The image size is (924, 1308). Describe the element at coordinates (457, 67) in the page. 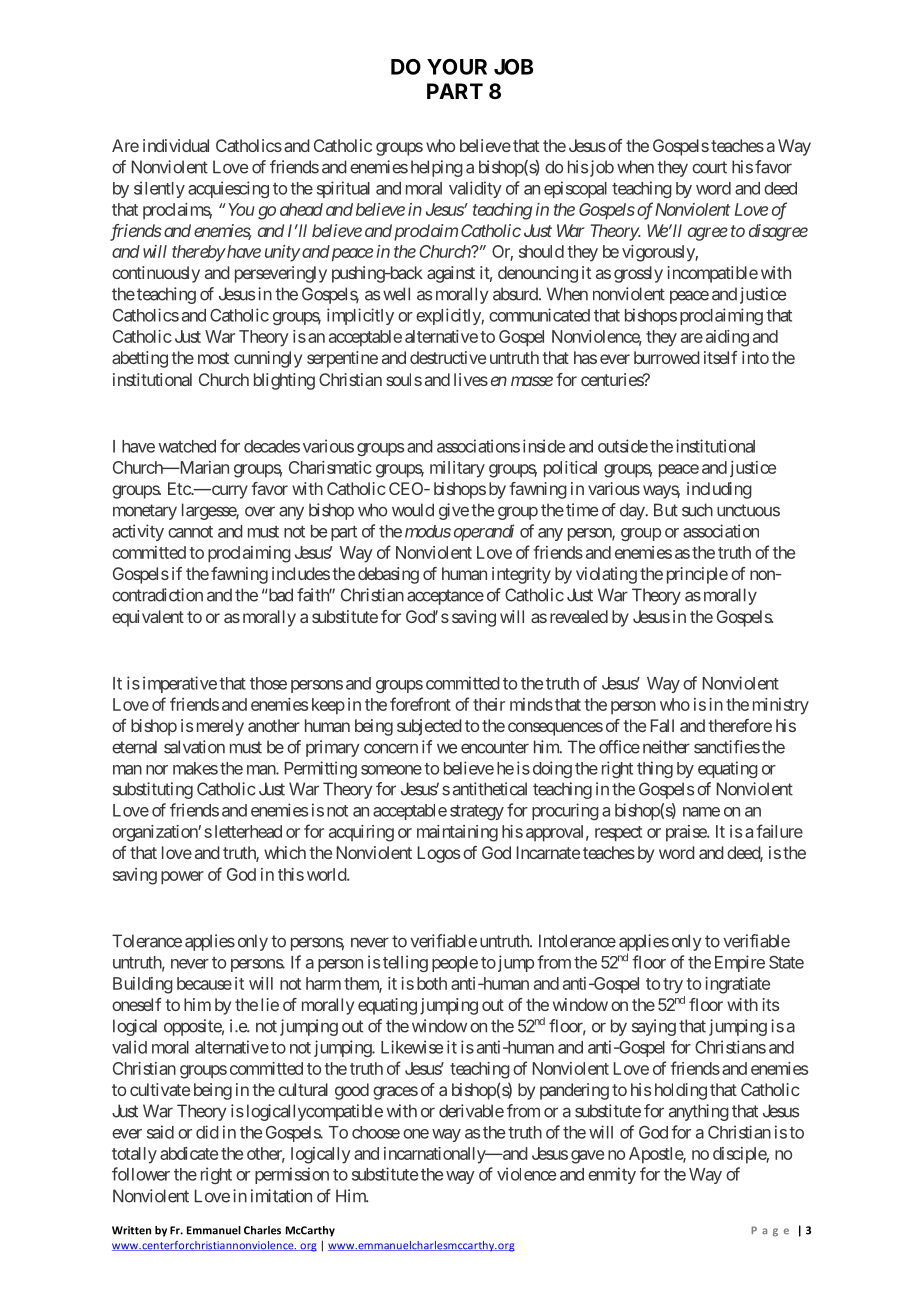

I see `YOUR` at that location.
